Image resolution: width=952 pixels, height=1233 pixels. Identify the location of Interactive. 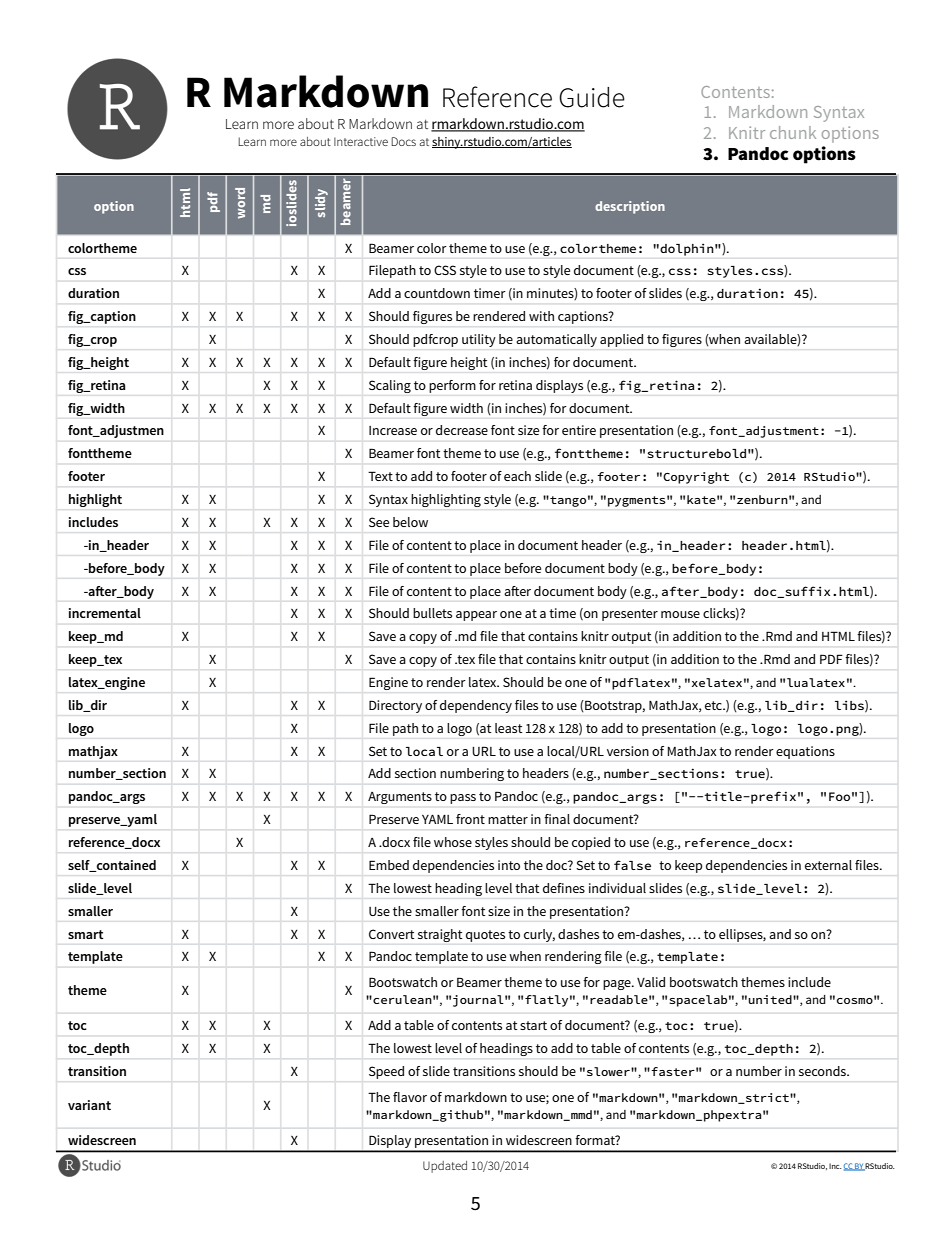
(361, 141).
